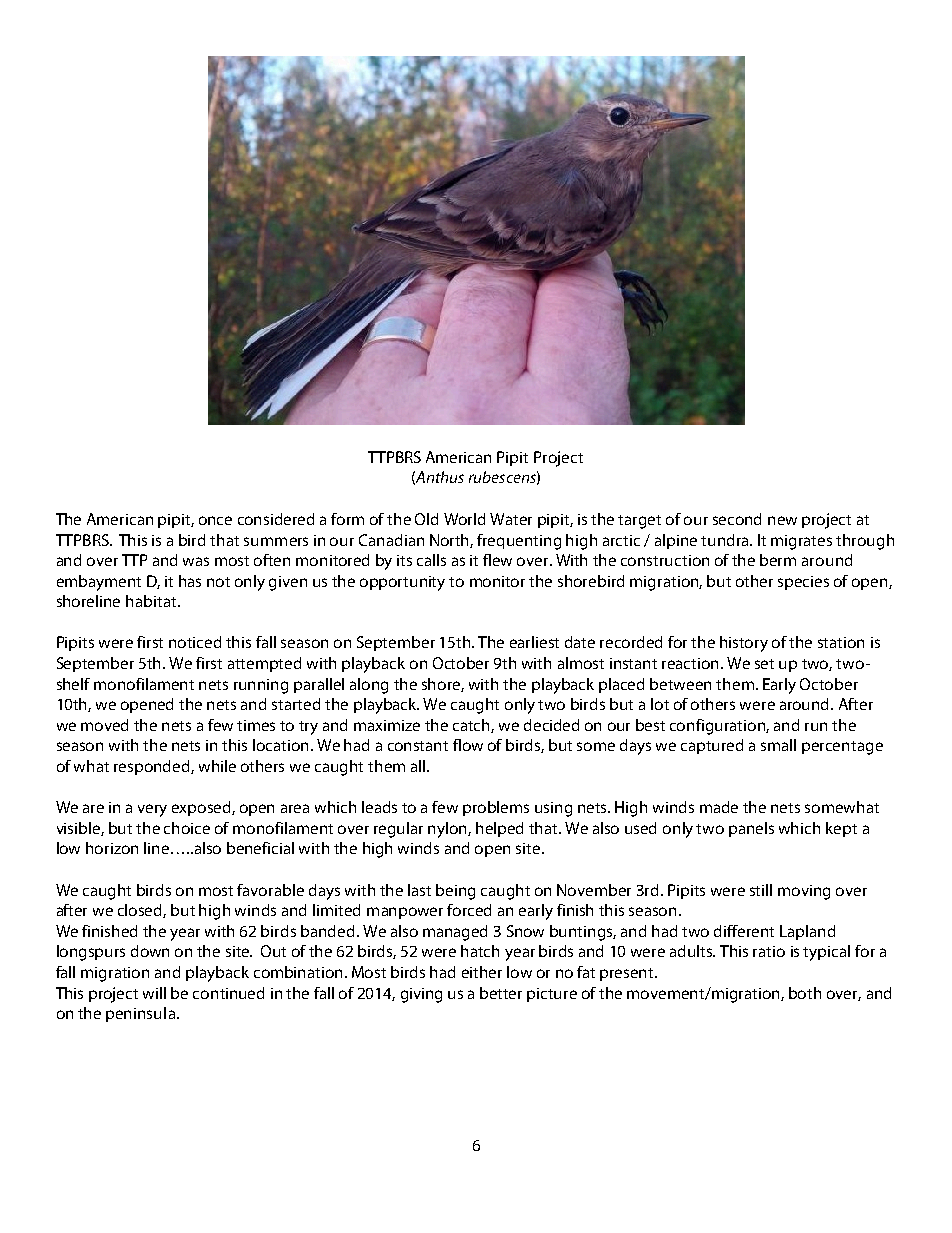  What do you see at coordinates (215, 520) in the page?
I see `once` at bounding box center [215, 520].
